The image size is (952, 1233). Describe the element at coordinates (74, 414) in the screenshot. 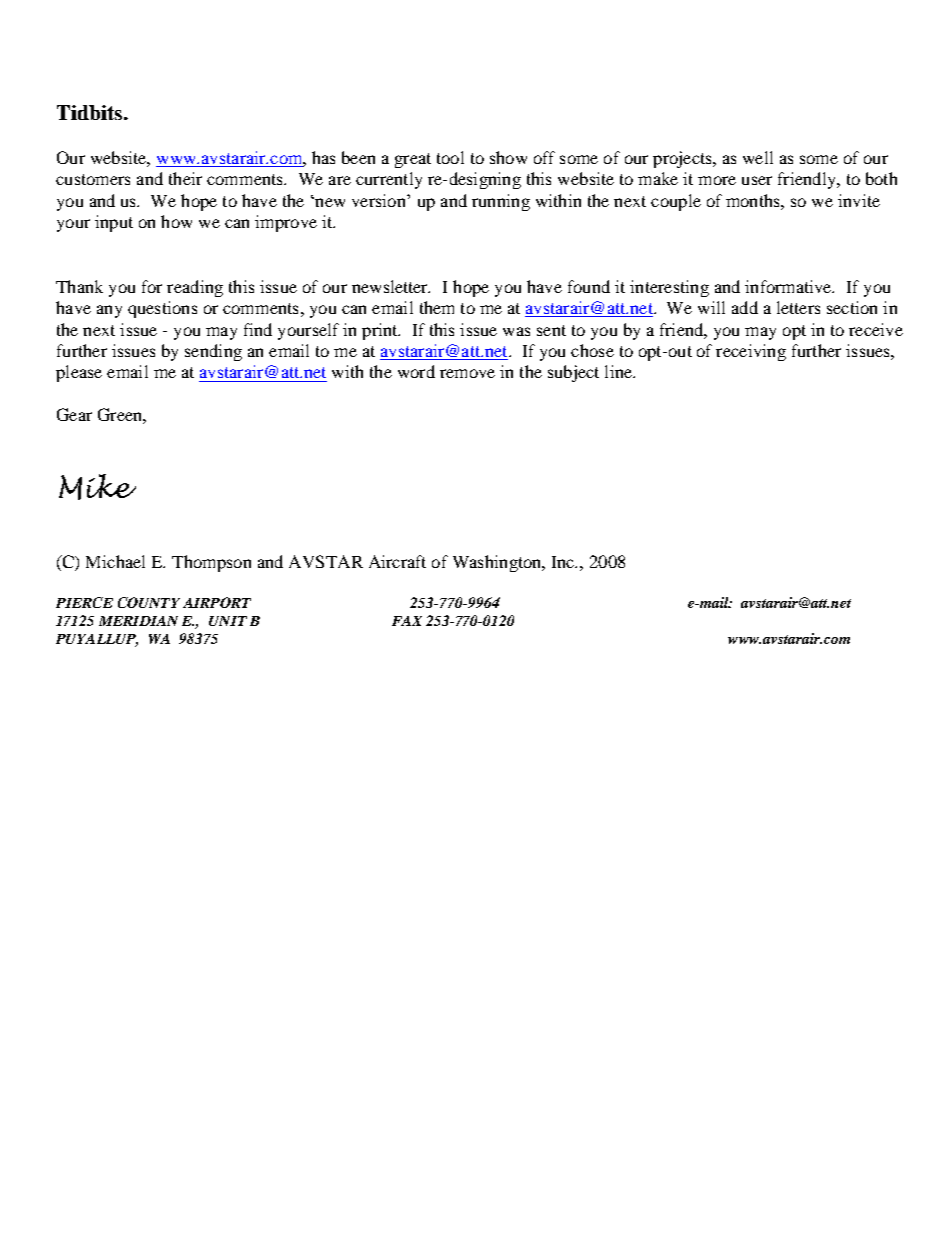

I see `Gear` at that location.
